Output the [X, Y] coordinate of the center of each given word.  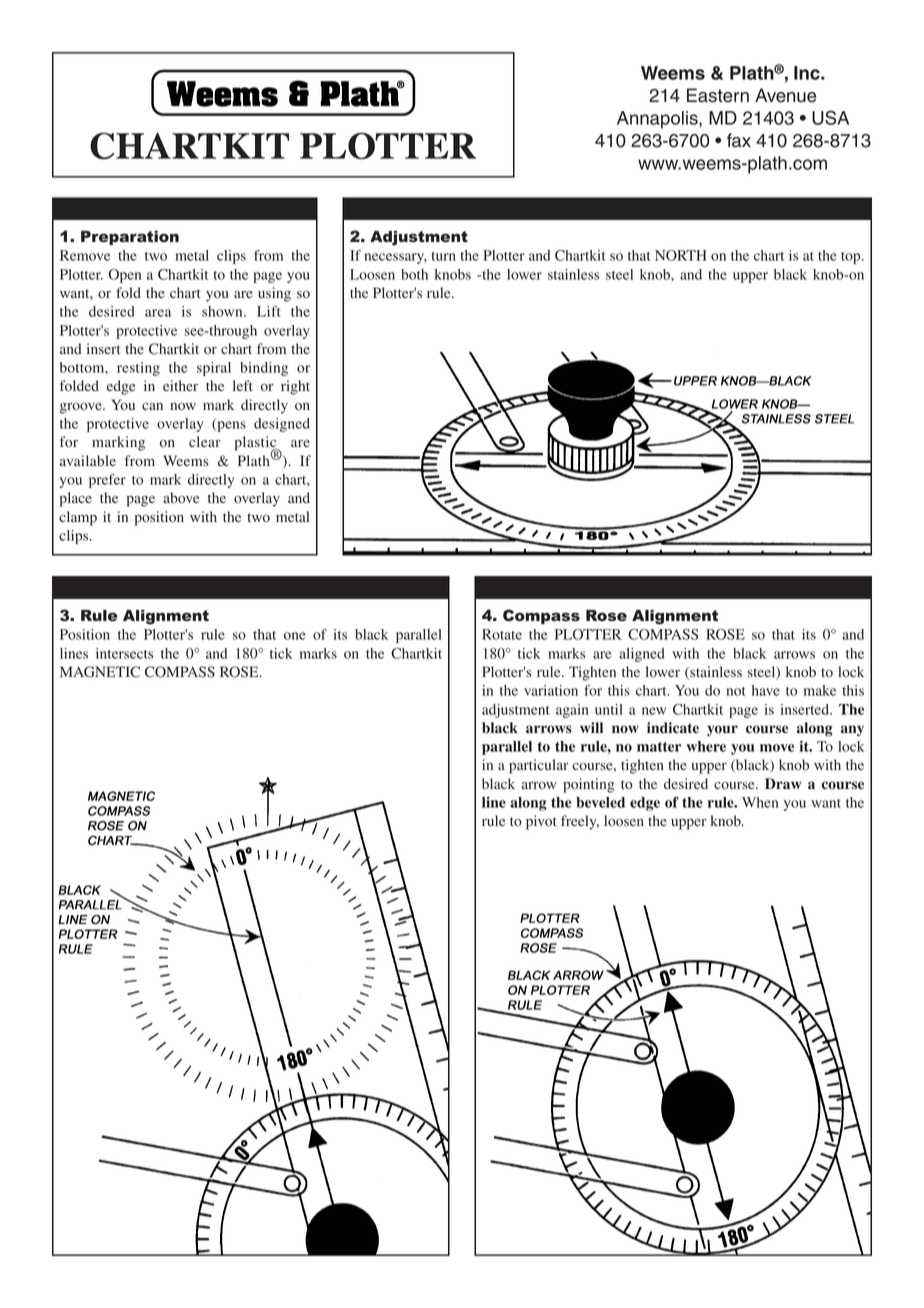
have [766, 690]
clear [205, 441]
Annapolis [658, 120]
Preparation [130, 238]
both [414, 274]
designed [282, 425]
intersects [124, 653]
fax [739, 140]
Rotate [502, 634]
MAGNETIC [100, 672]
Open [124, 276]
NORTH [681, 255]
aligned [642, 655]
